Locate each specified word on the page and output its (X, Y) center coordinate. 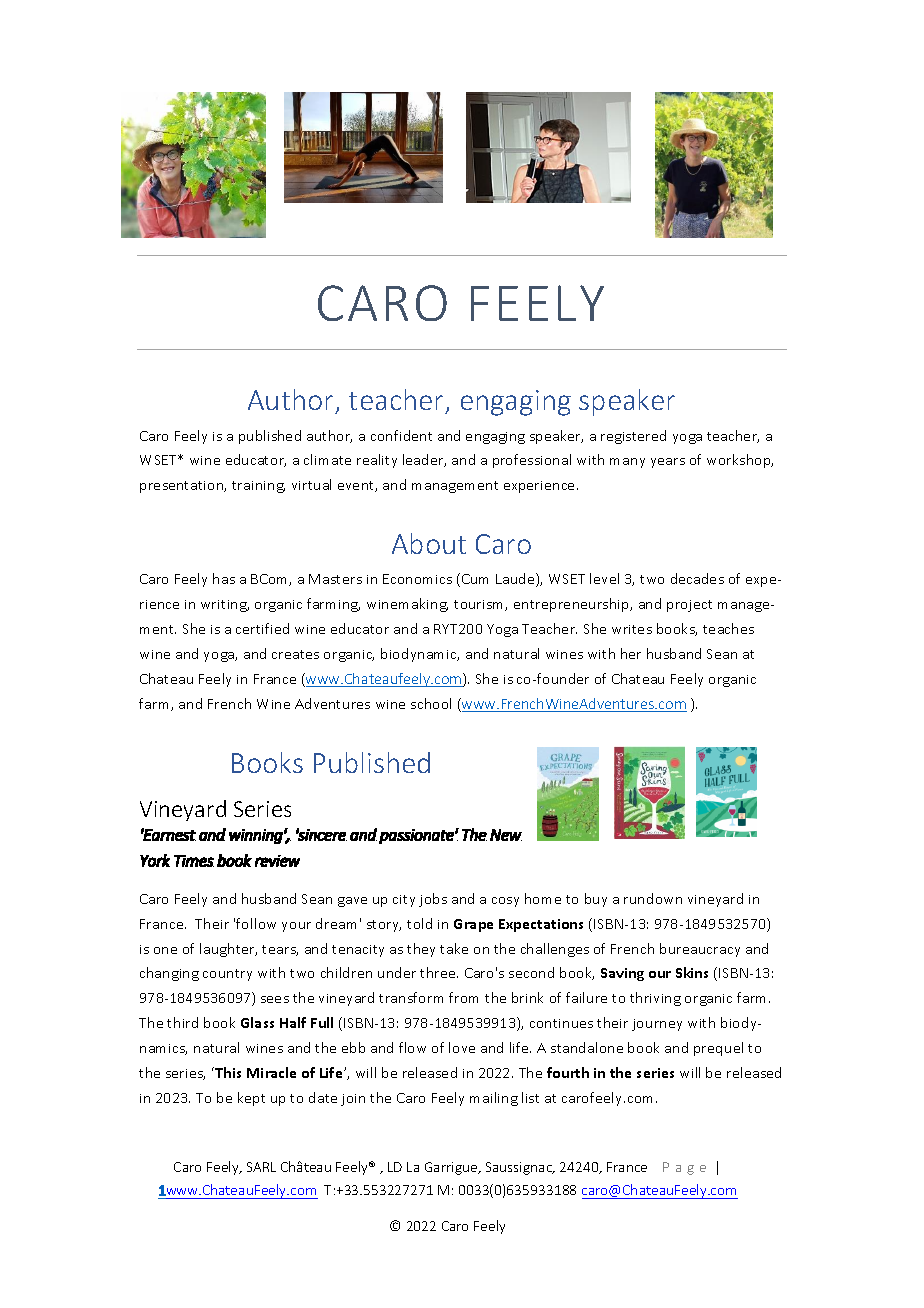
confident (401, 435)
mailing (494, 1099)
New (506, 835)
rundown (653, 898)
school (431, 703)
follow (256, 923)
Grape (473, 925)
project (689, 606)
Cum (475, 579)
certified (262, 628)
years (668, 463)
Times (194, 861)
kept (251, 1099)
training (258, 487)
